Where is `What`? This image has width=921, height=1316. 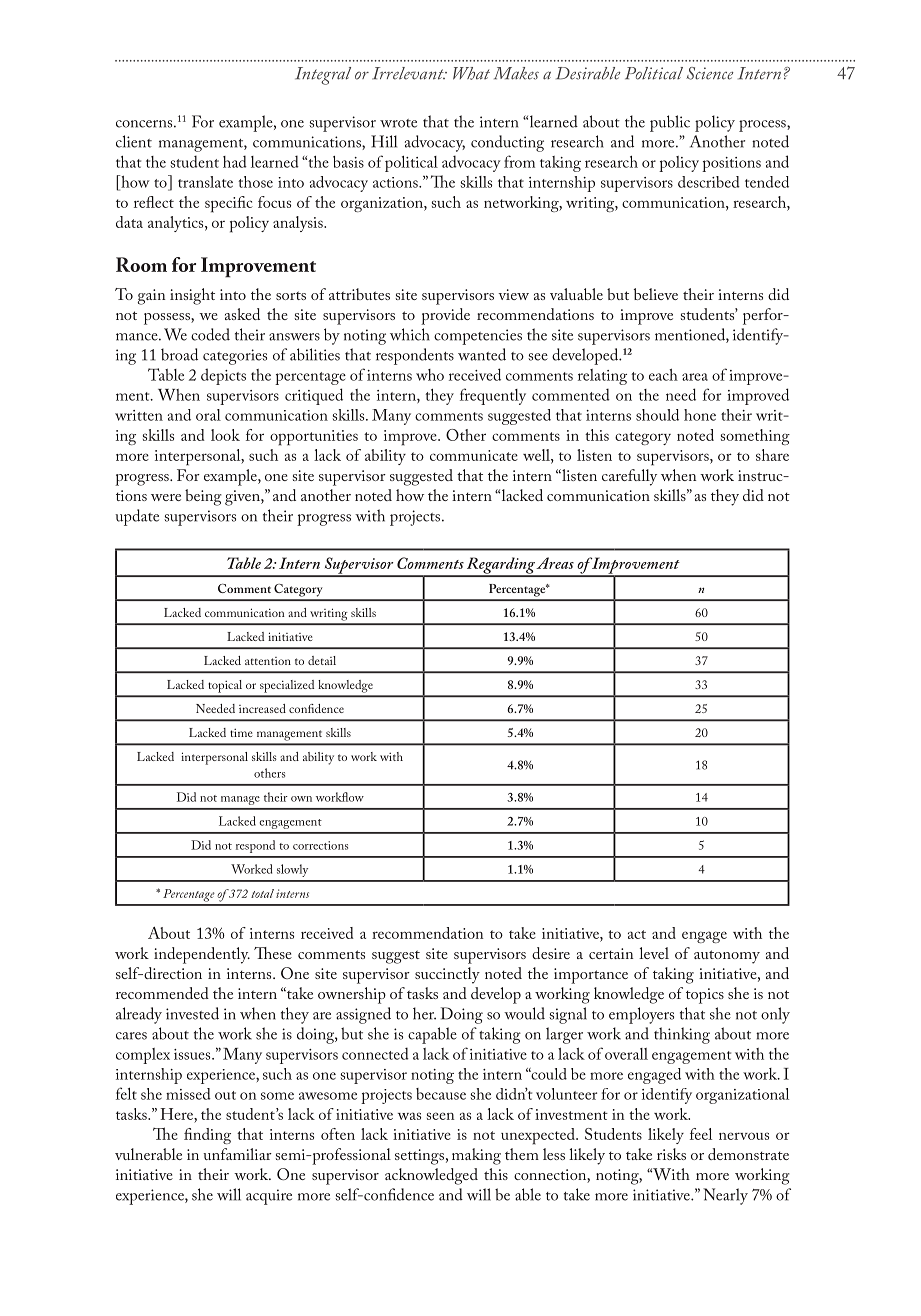 What is located at coordinates (471, 73).
